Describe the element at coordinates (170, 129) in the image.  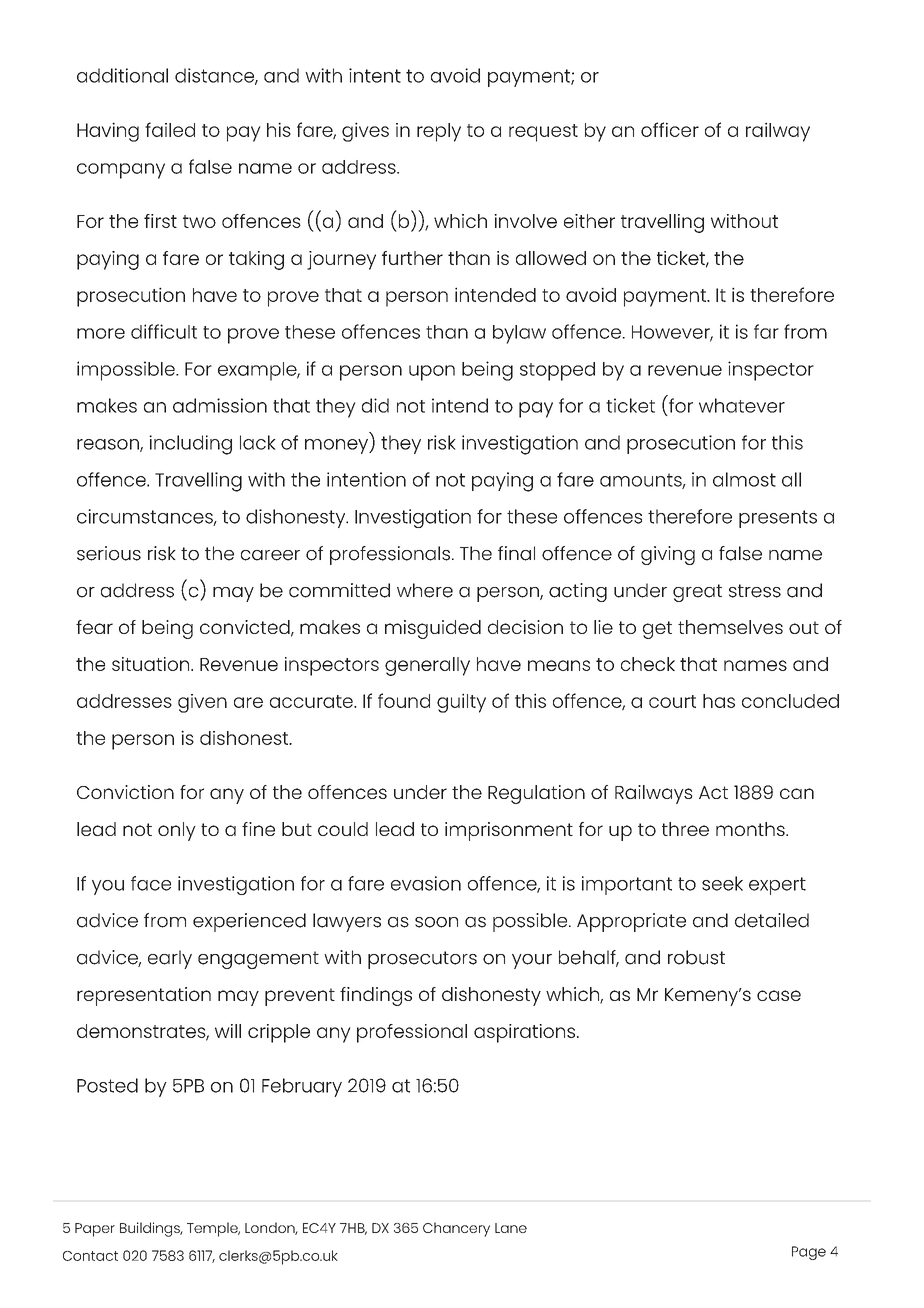
I see `failed` at that location.
